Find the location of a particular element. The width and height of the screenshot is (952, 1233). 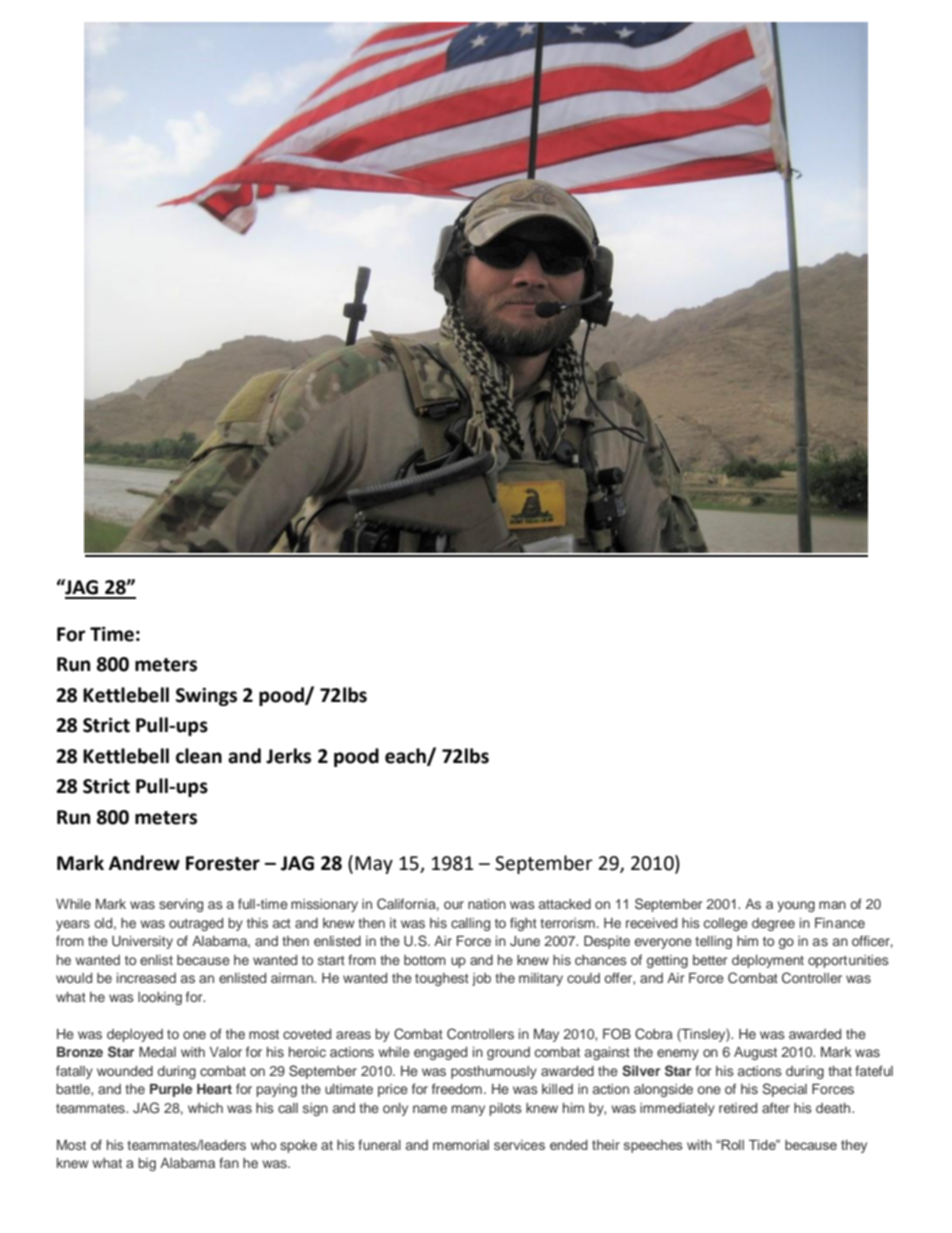

Swings is located at coordinates (206, 696).
